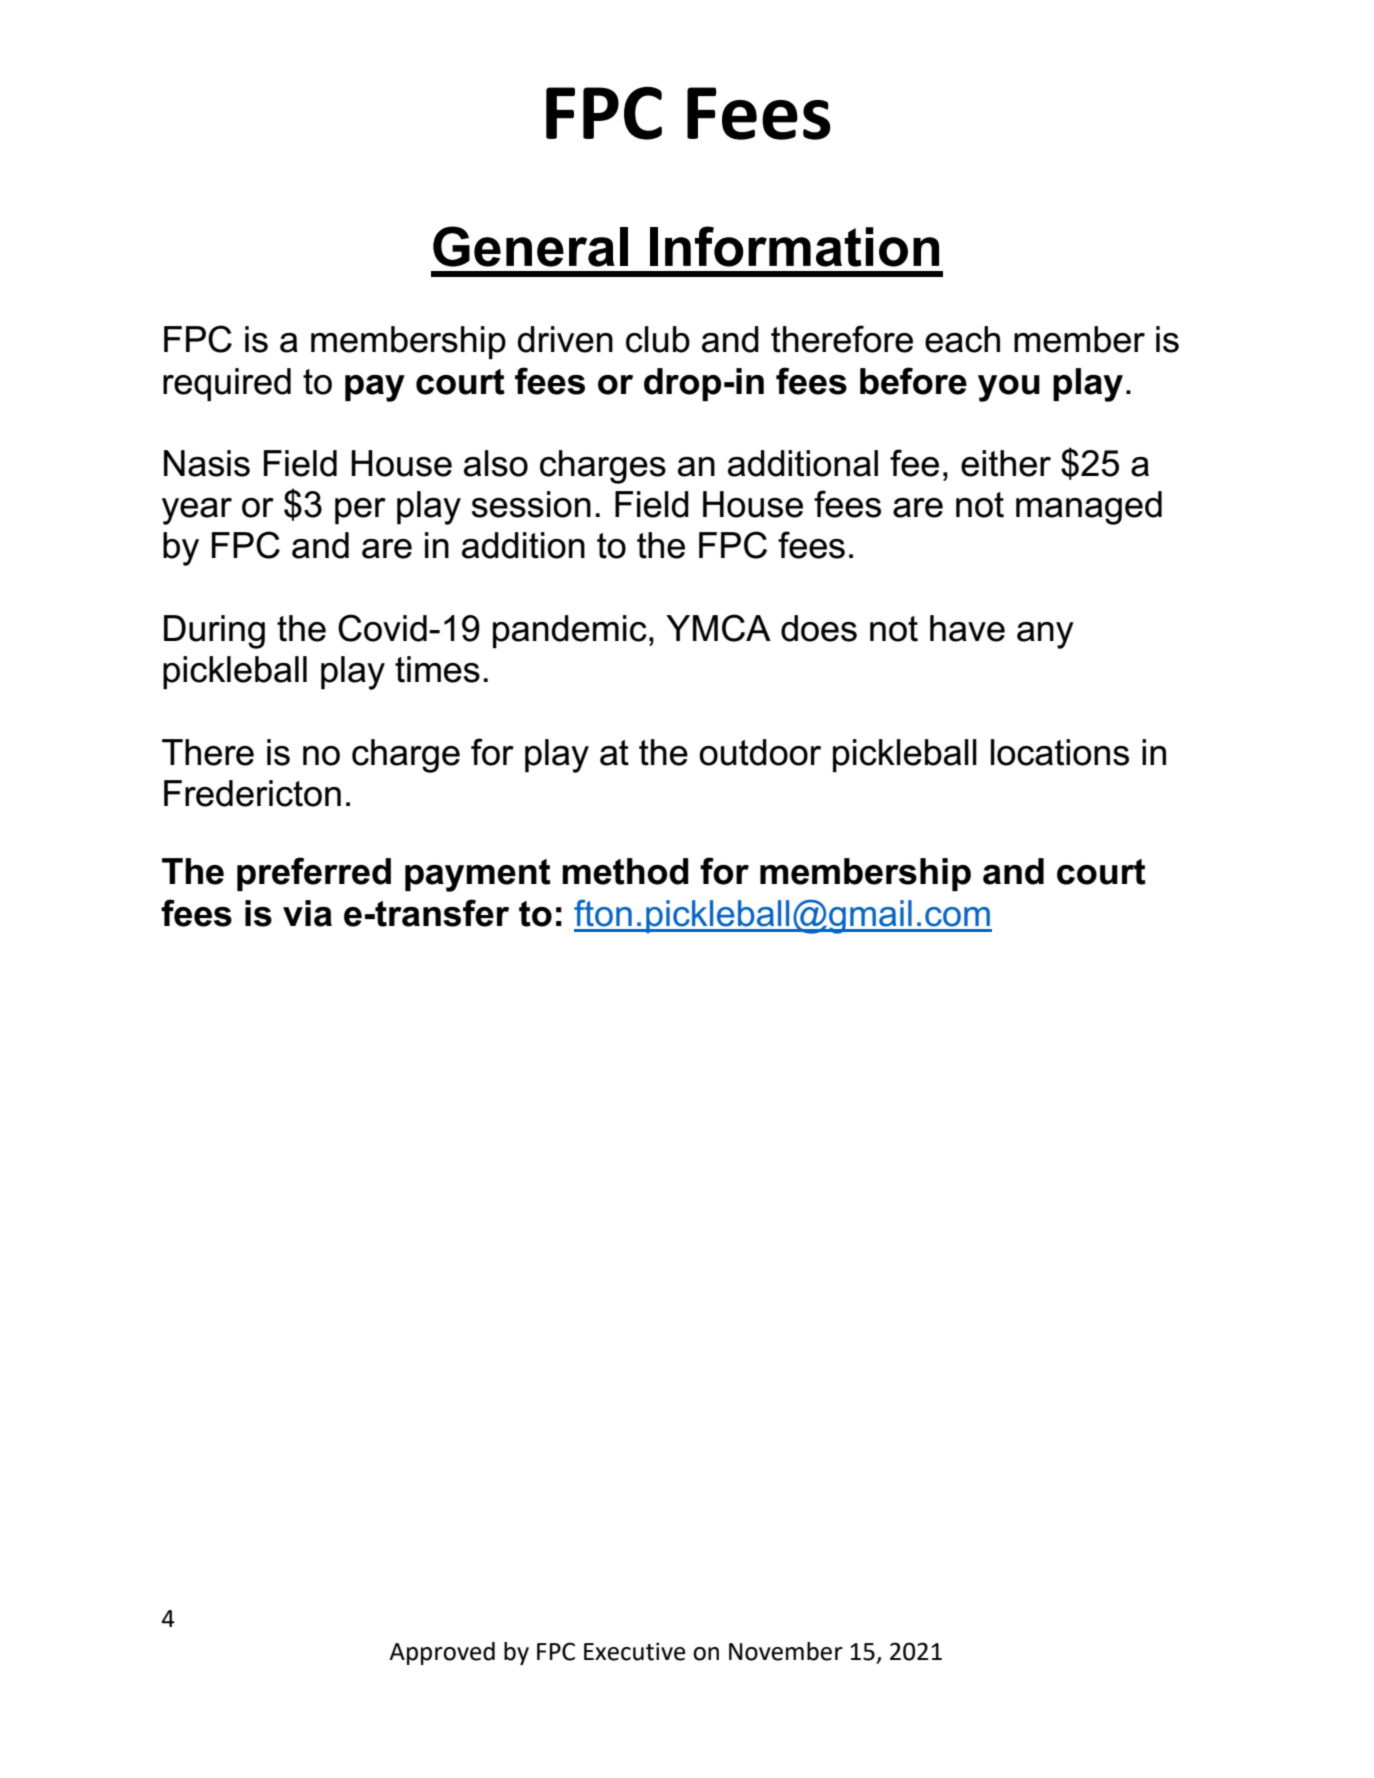  What do you see at coordinates (1060, 752) in the page?
I see `locations` at bounding box center [1060, 752].
